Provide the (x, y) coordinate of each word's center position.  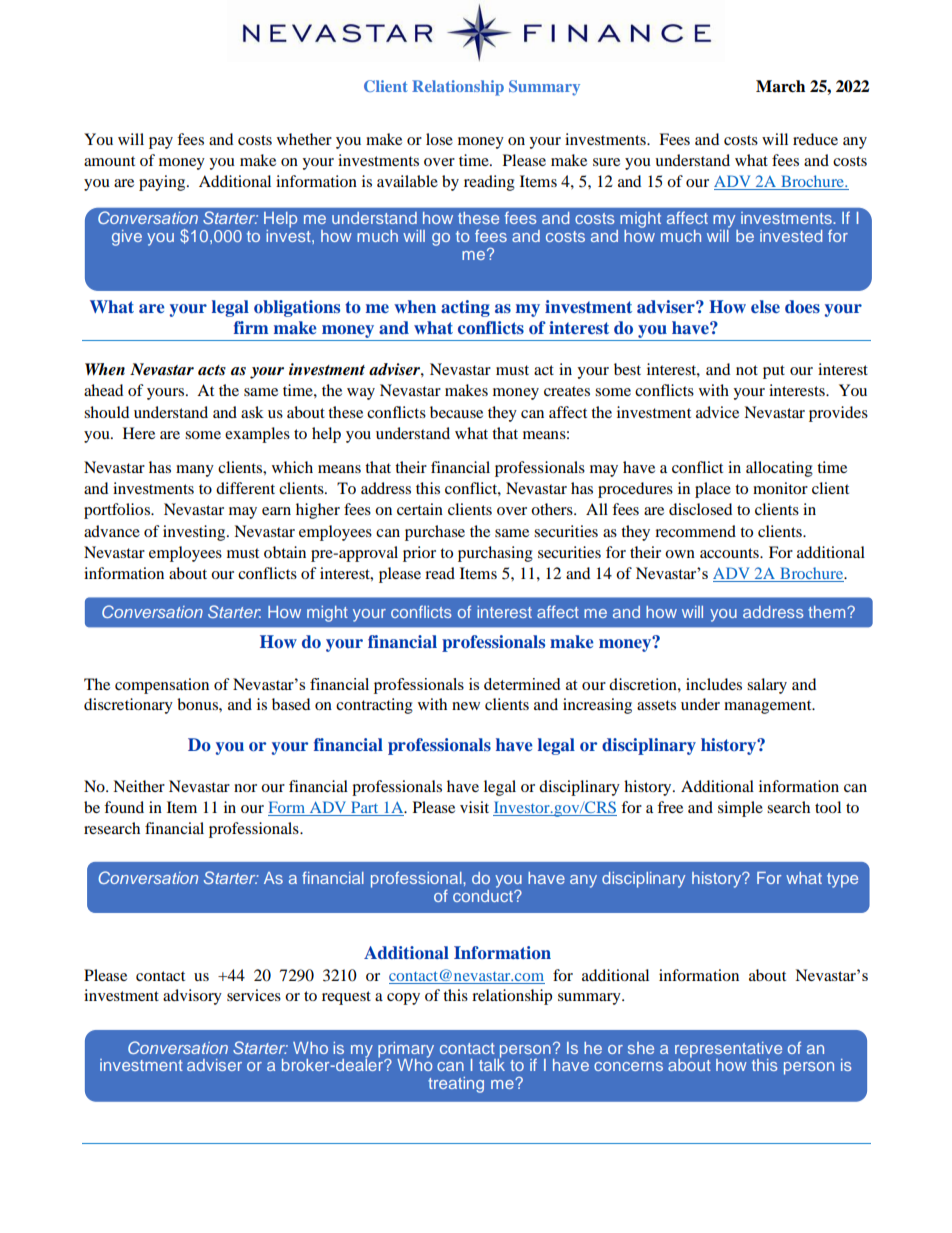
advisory (192, 997)
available (407, 181)
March (780, 86)
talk (492, 1064)
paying (163, 183)
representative (728, 1051)
